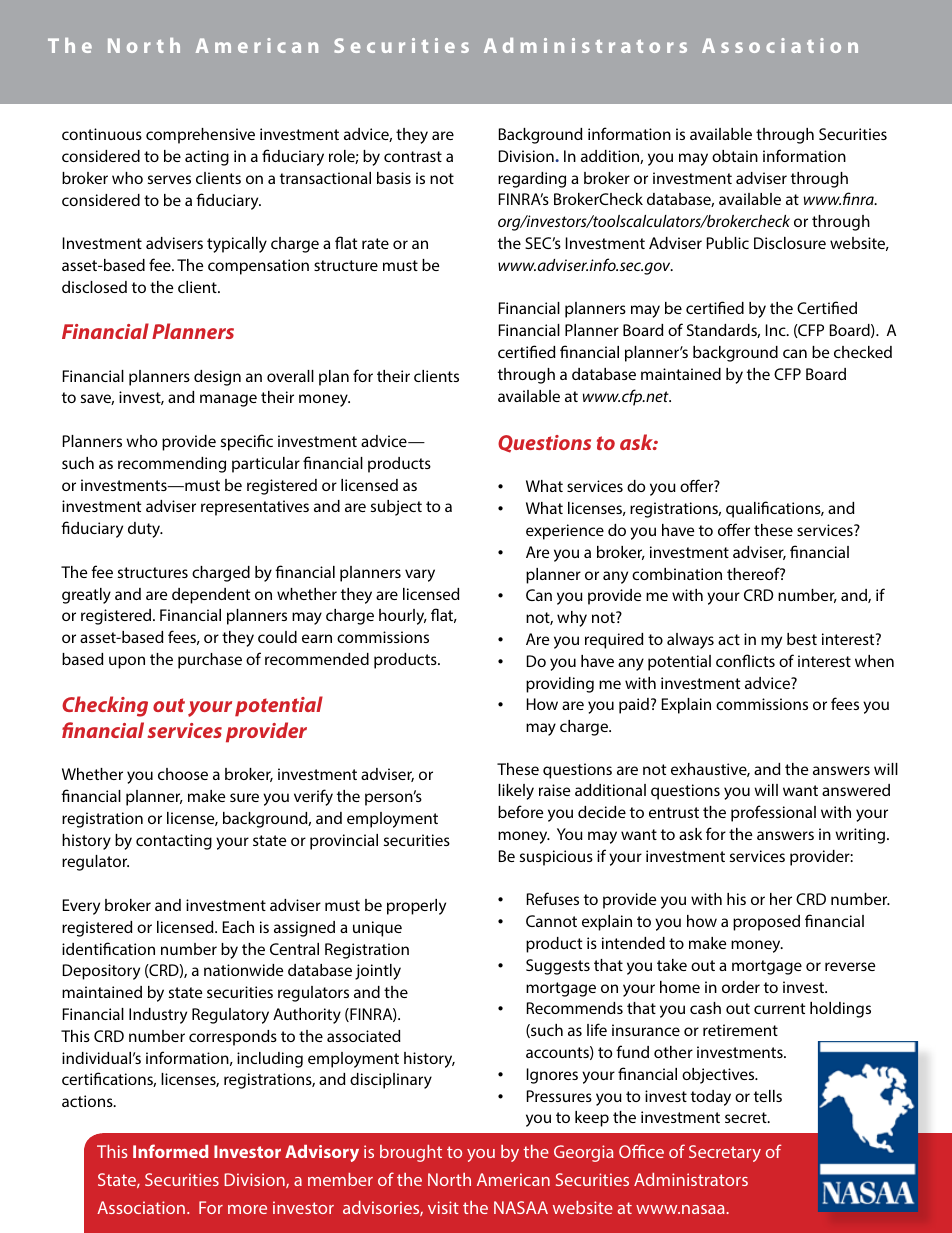 Image resolution: width=952 pixels, height=1233 pixels. Describe the element at coordinates (560, 685) in the screenshot. I see `providing` at that location.
